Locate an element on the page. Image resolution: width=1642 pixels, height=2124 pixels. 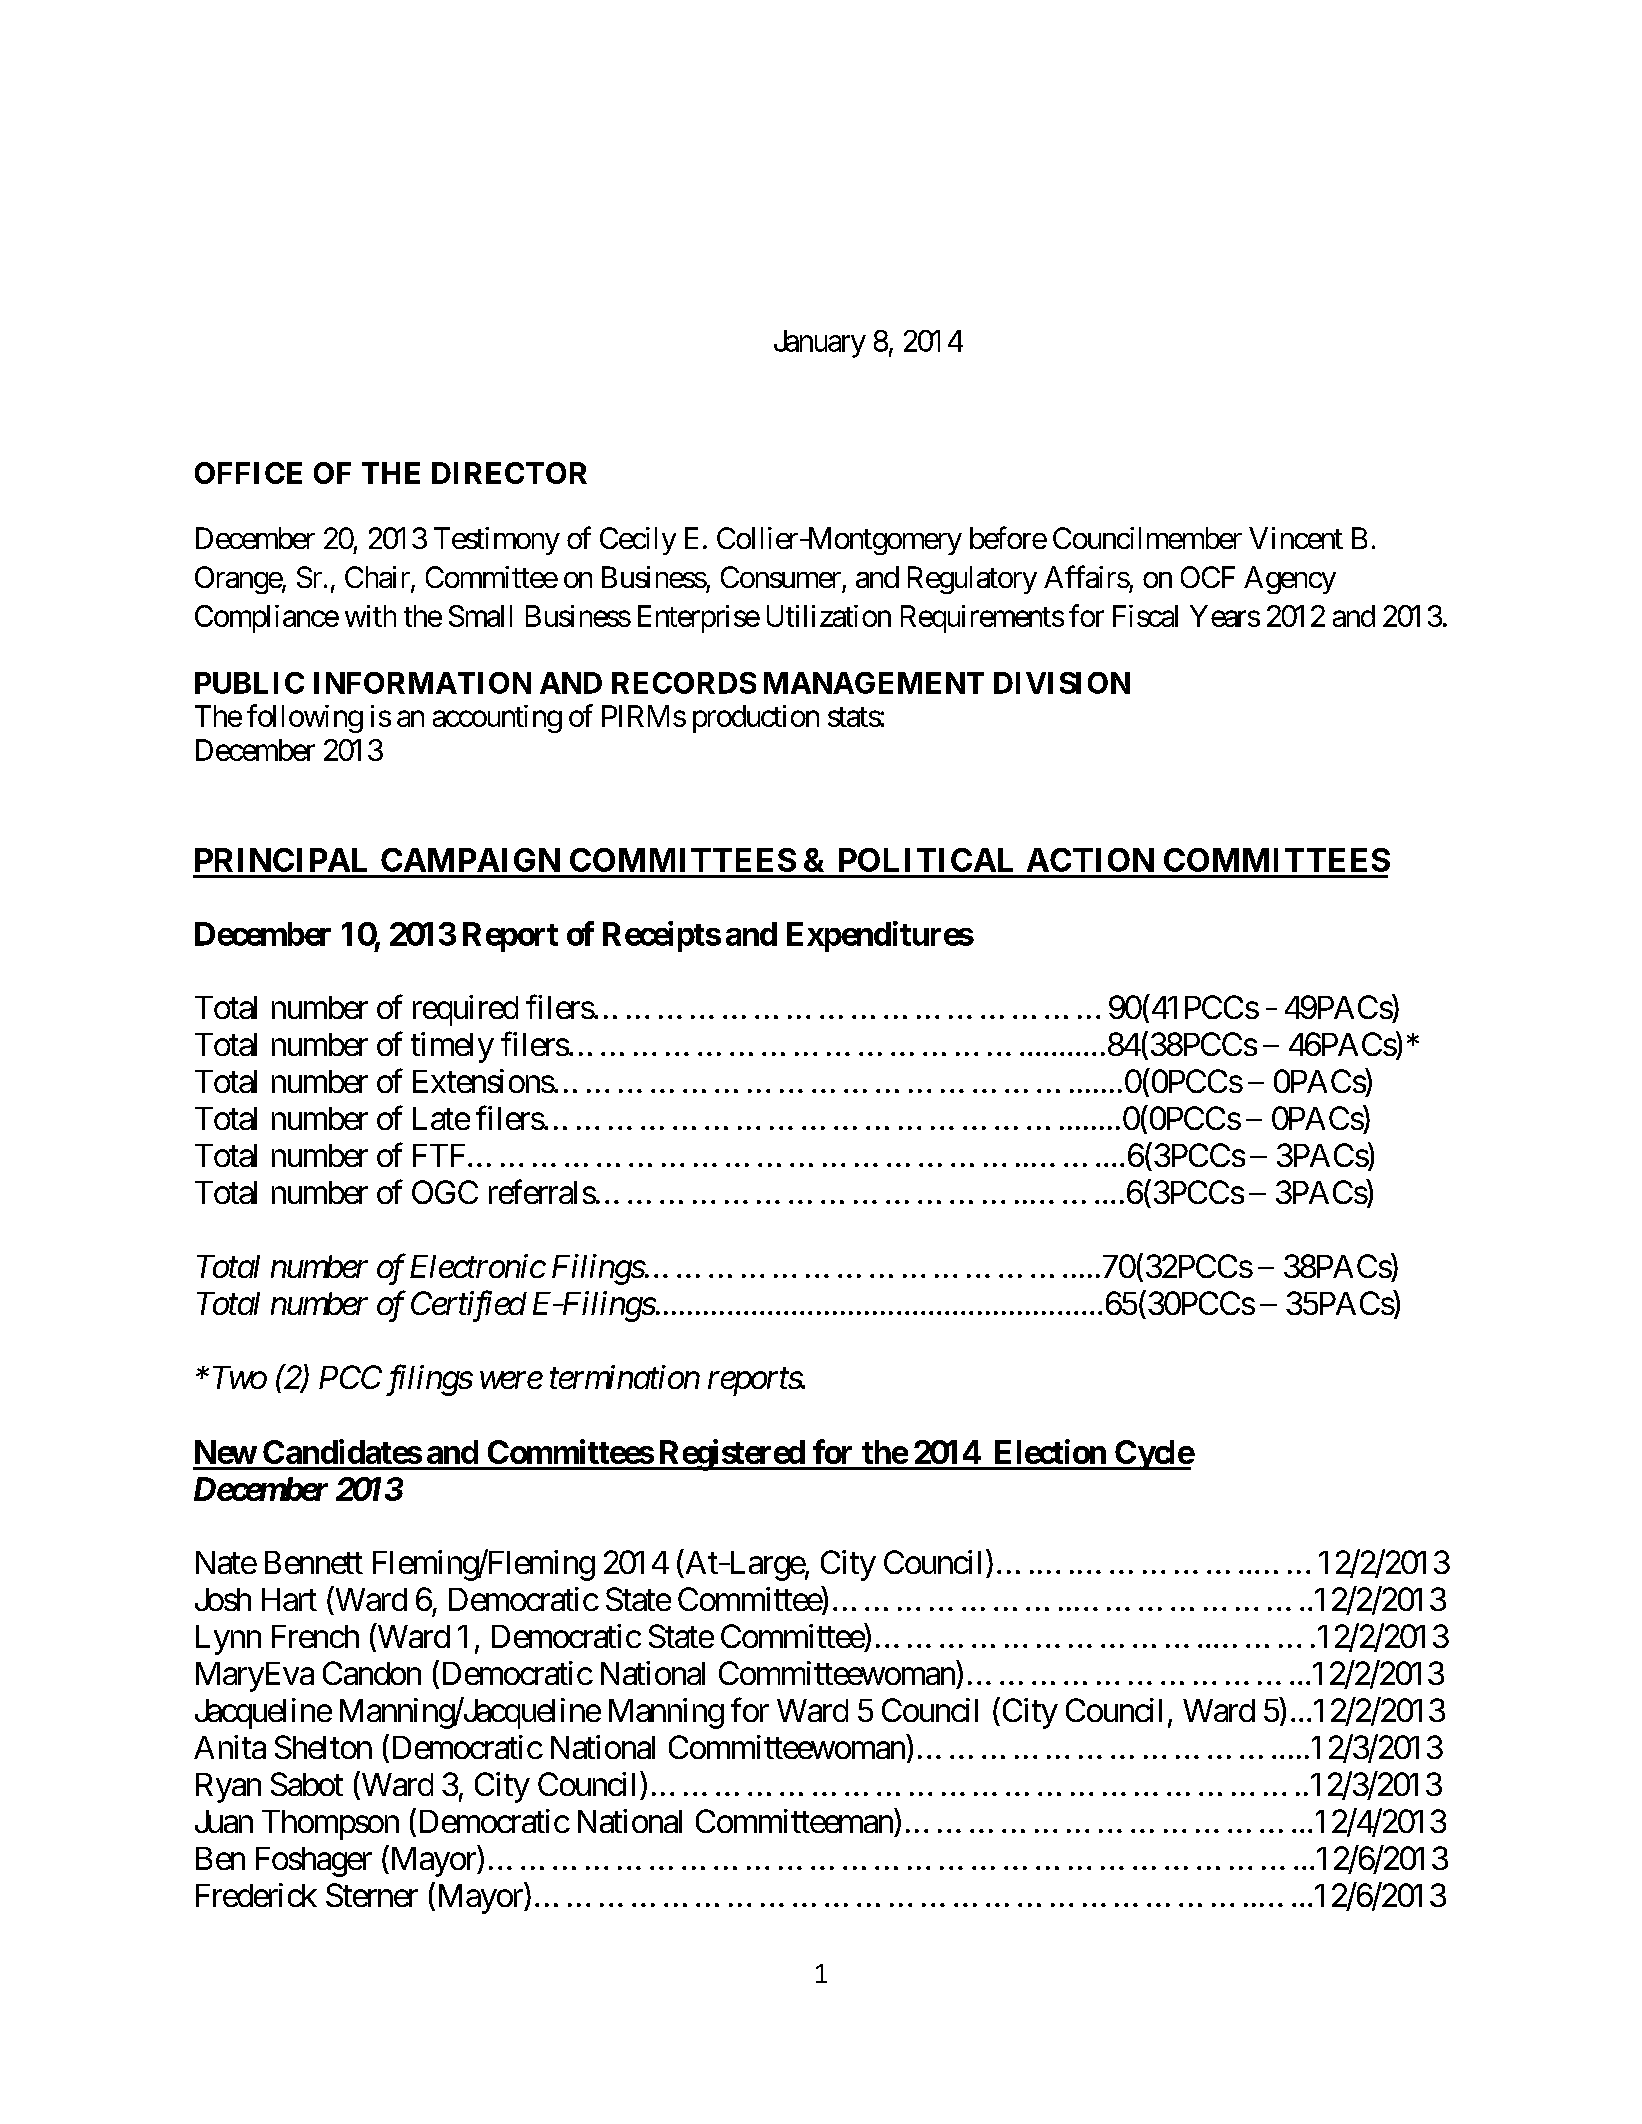
DIVISION is located at coordinates (1062, 683).
